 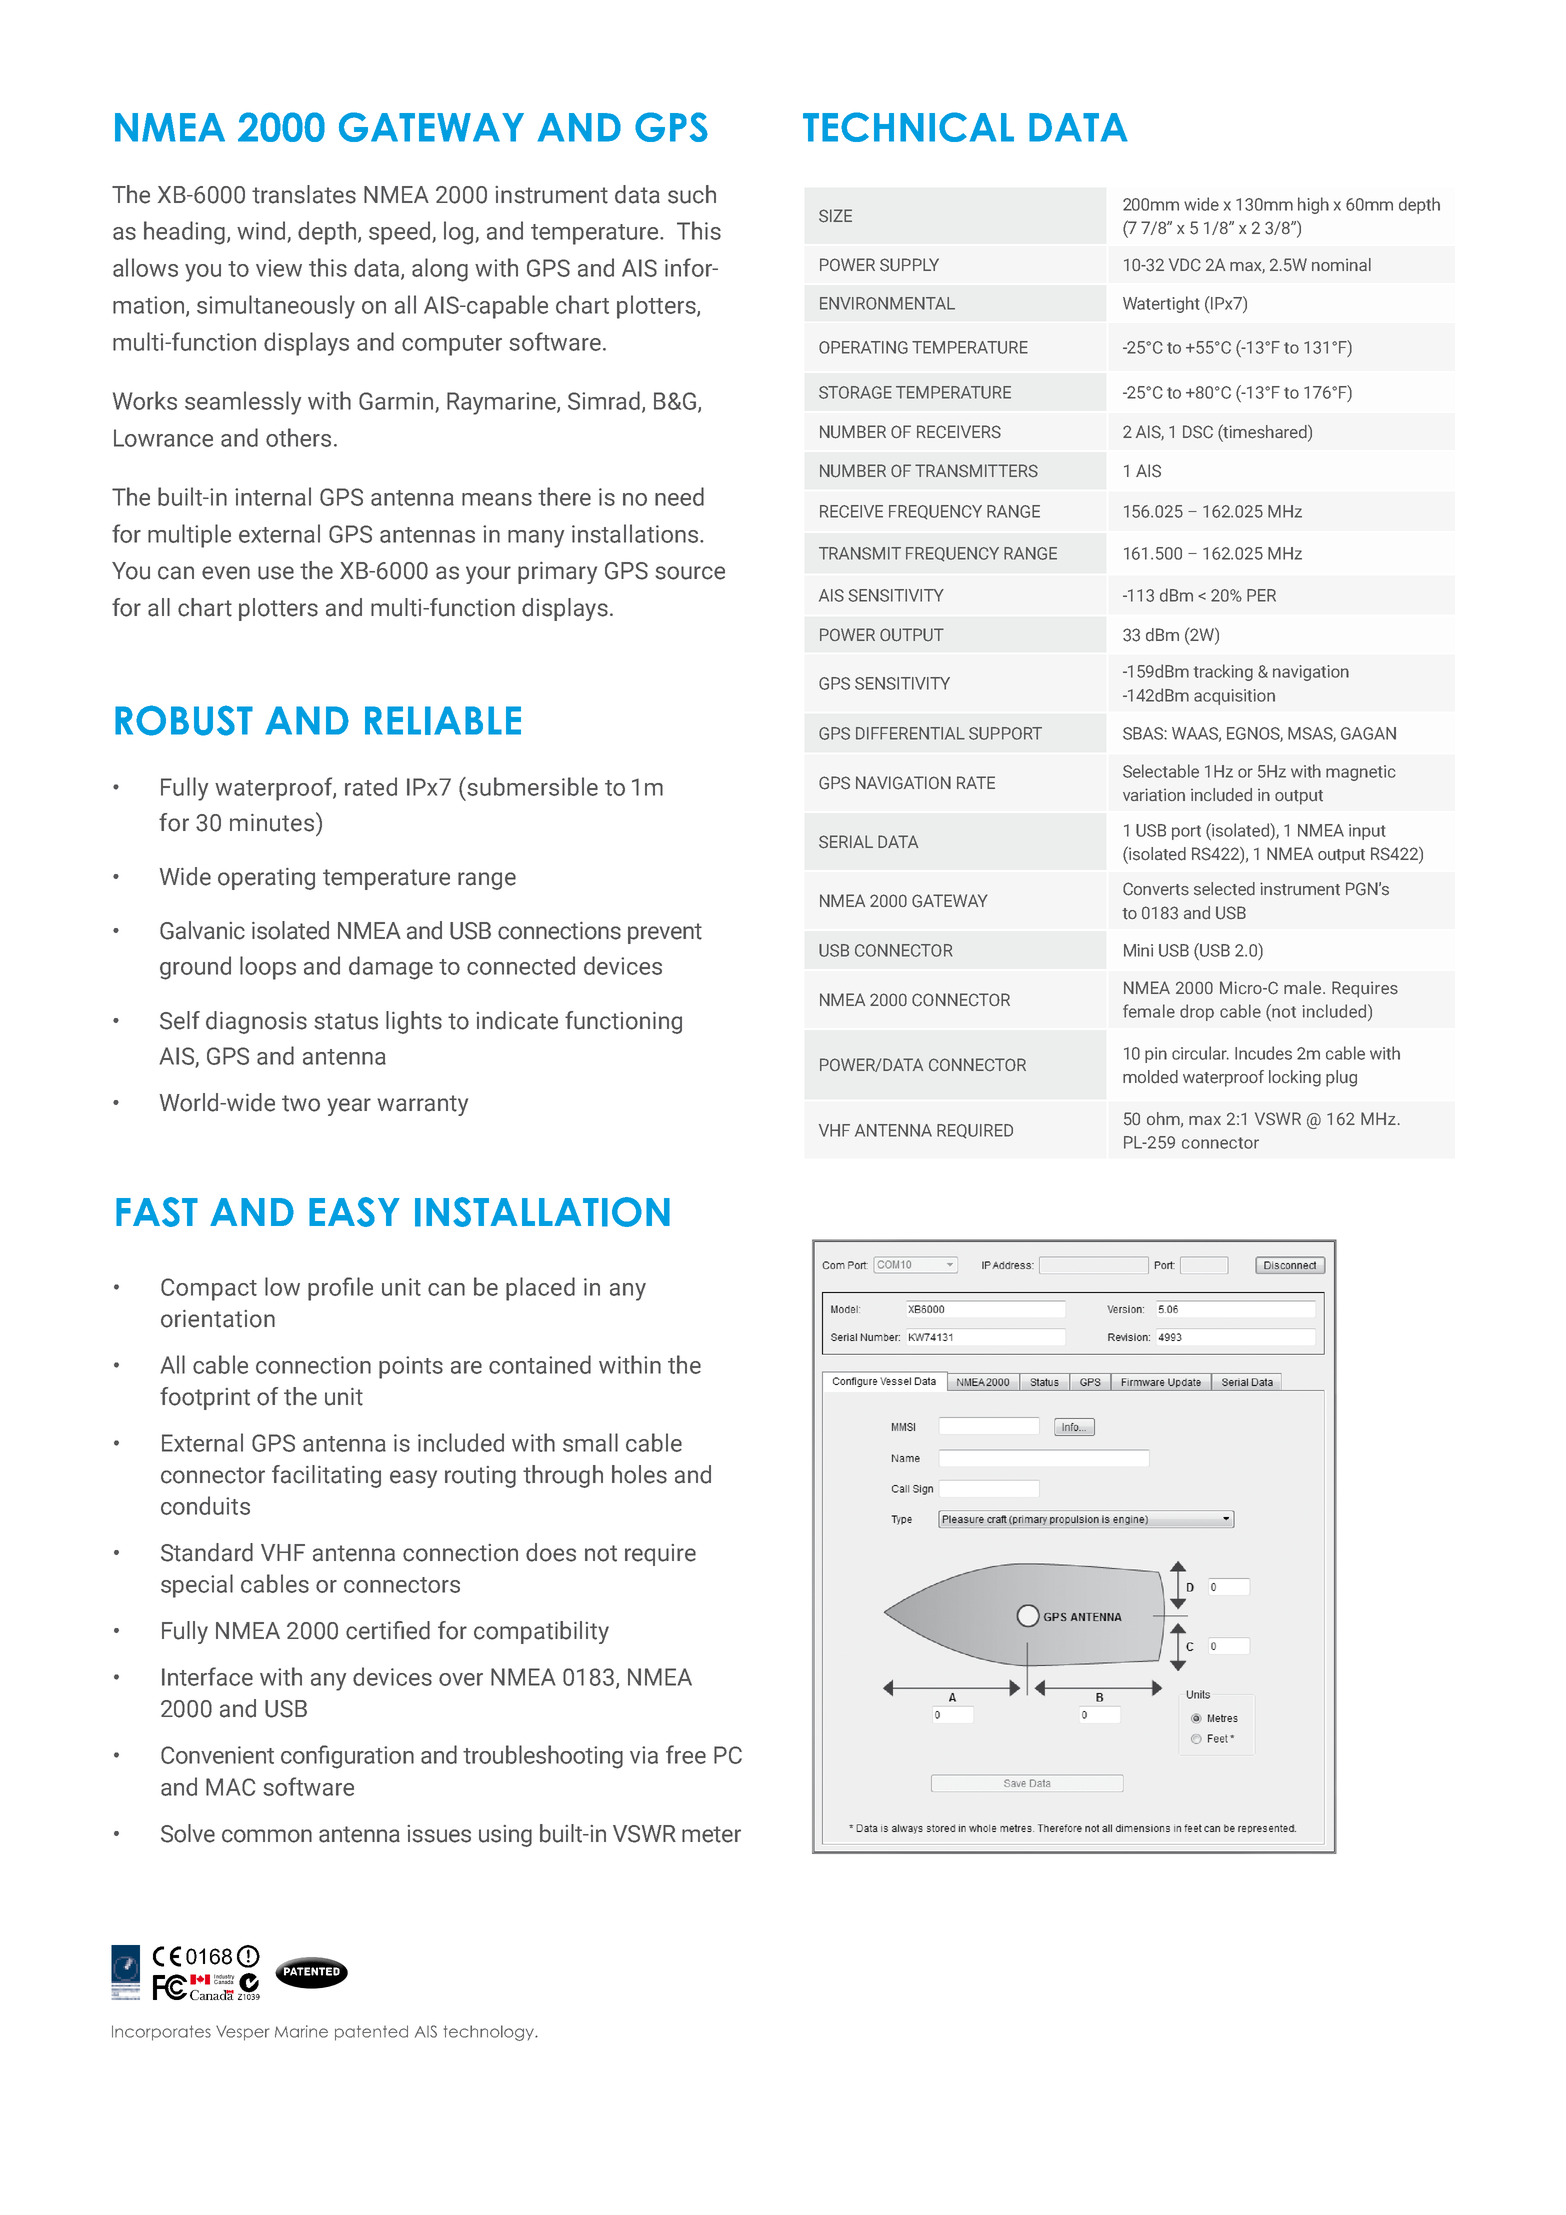 What do you see at coordinates (692, 194) in the screenshot?
I see `such` at bounding box center [692, 194].
